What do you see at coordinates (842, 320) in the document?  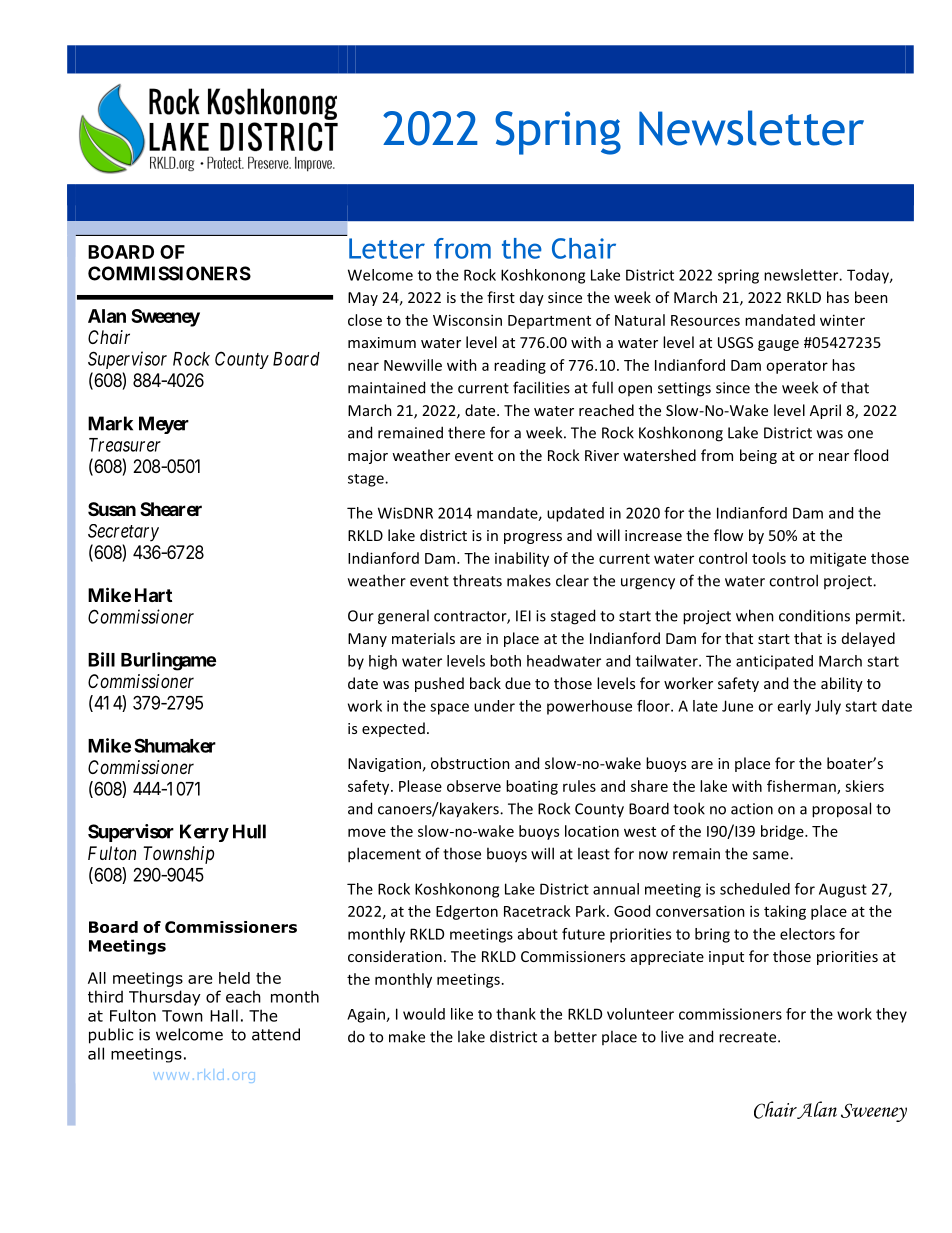 I see `winter` at bounding box center [842, 320].
